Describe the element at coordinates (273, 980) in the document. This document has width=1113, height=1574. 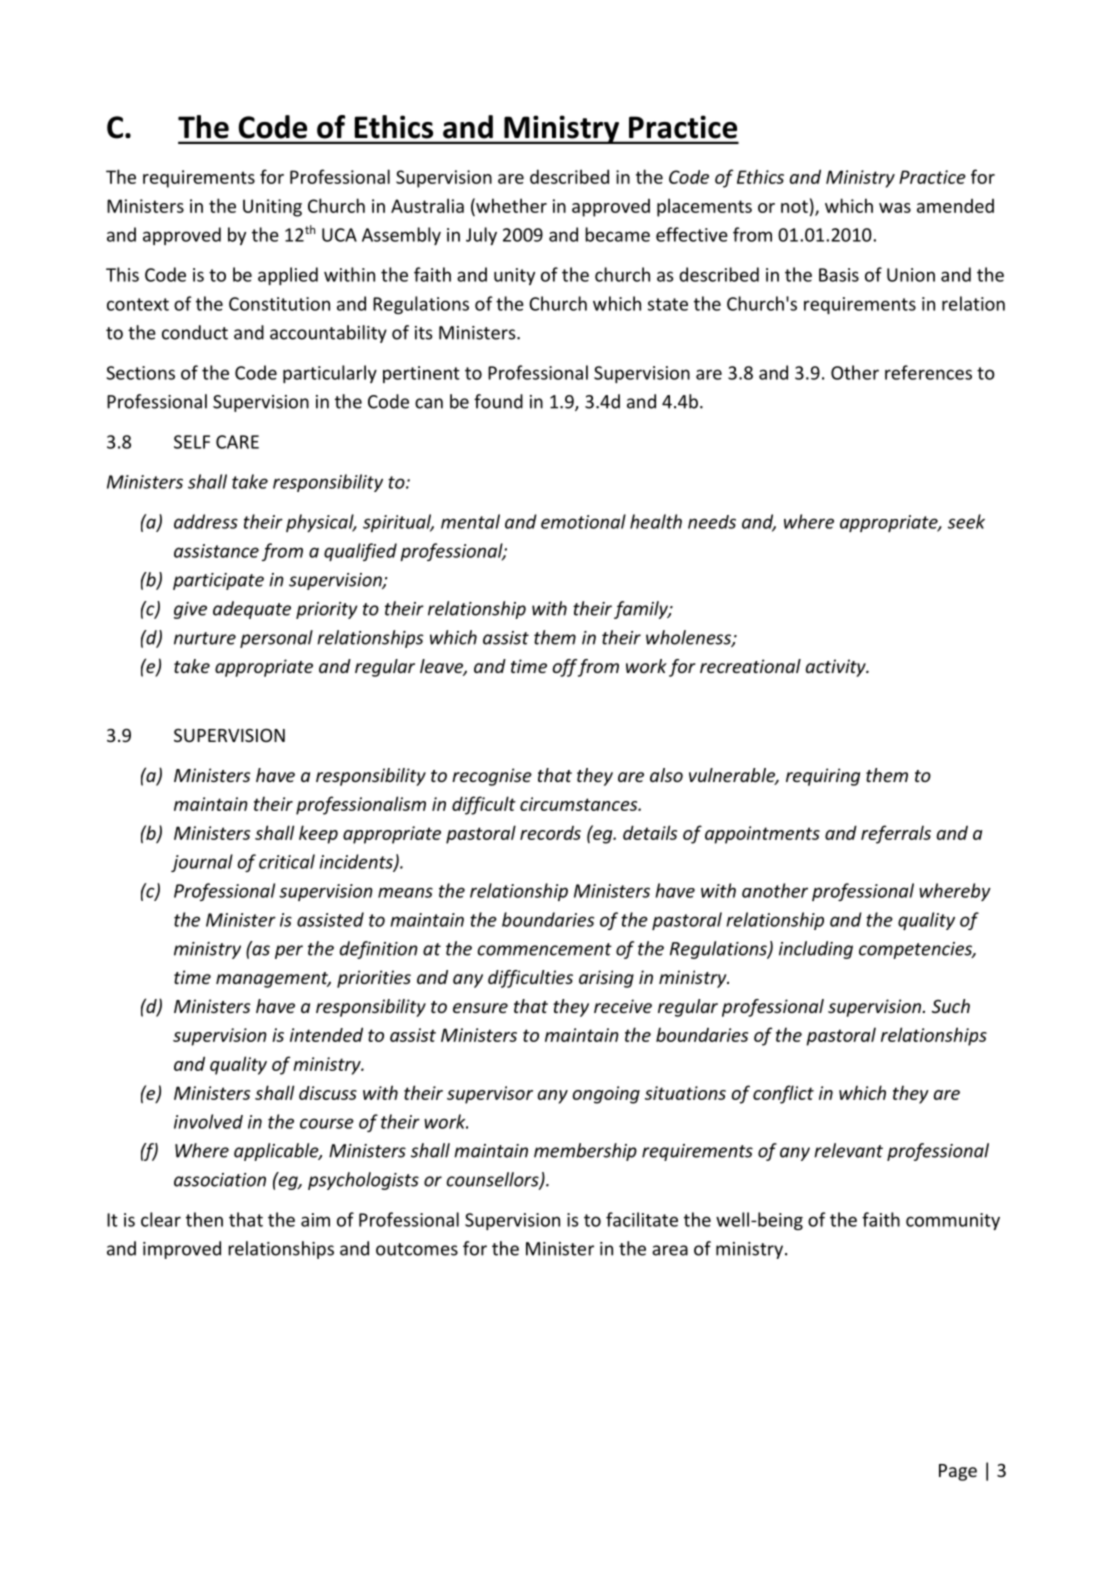
I see `management` at that location.
